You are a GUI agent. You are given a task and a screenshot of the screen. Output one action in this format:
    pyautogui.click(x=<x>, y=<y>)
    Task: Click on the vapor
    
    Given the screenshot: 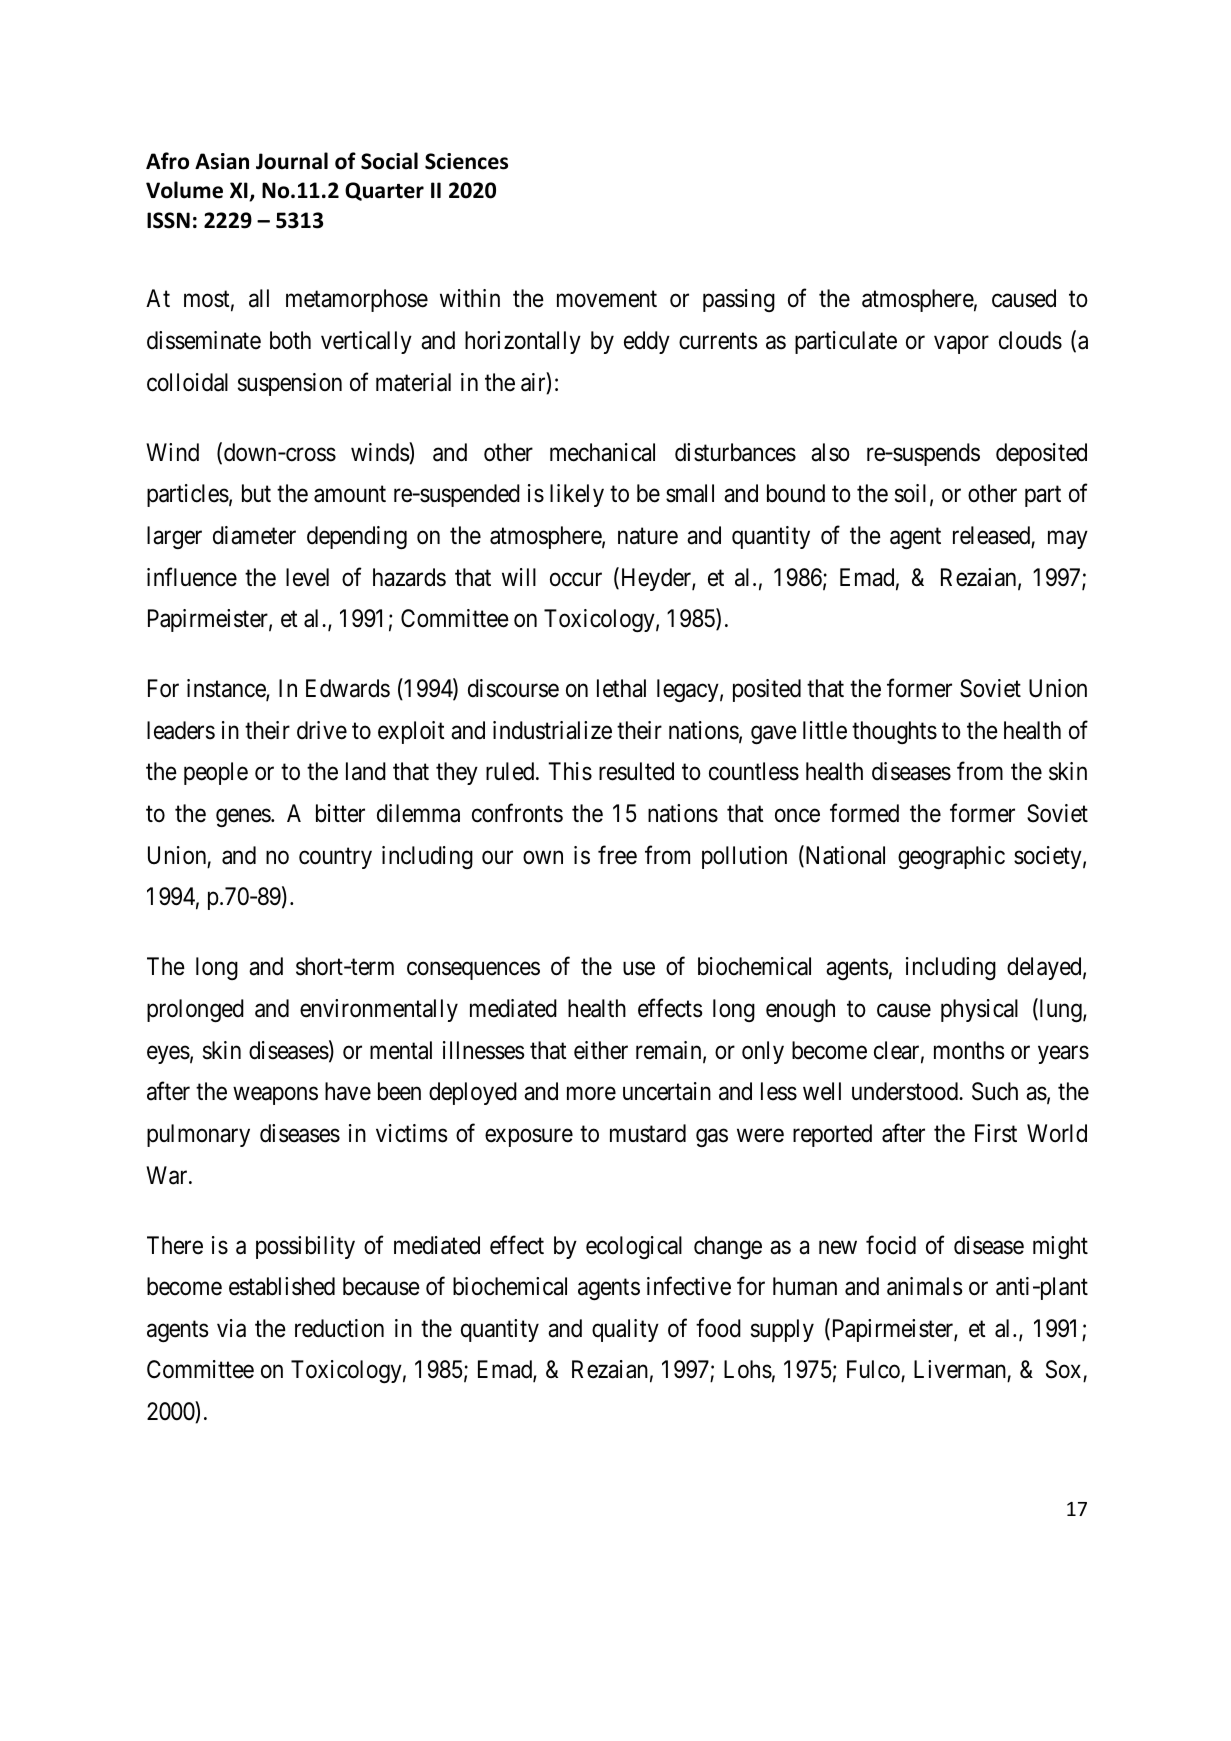 What is the action you would take?
    pyautogui.click(x=961, y=345)
